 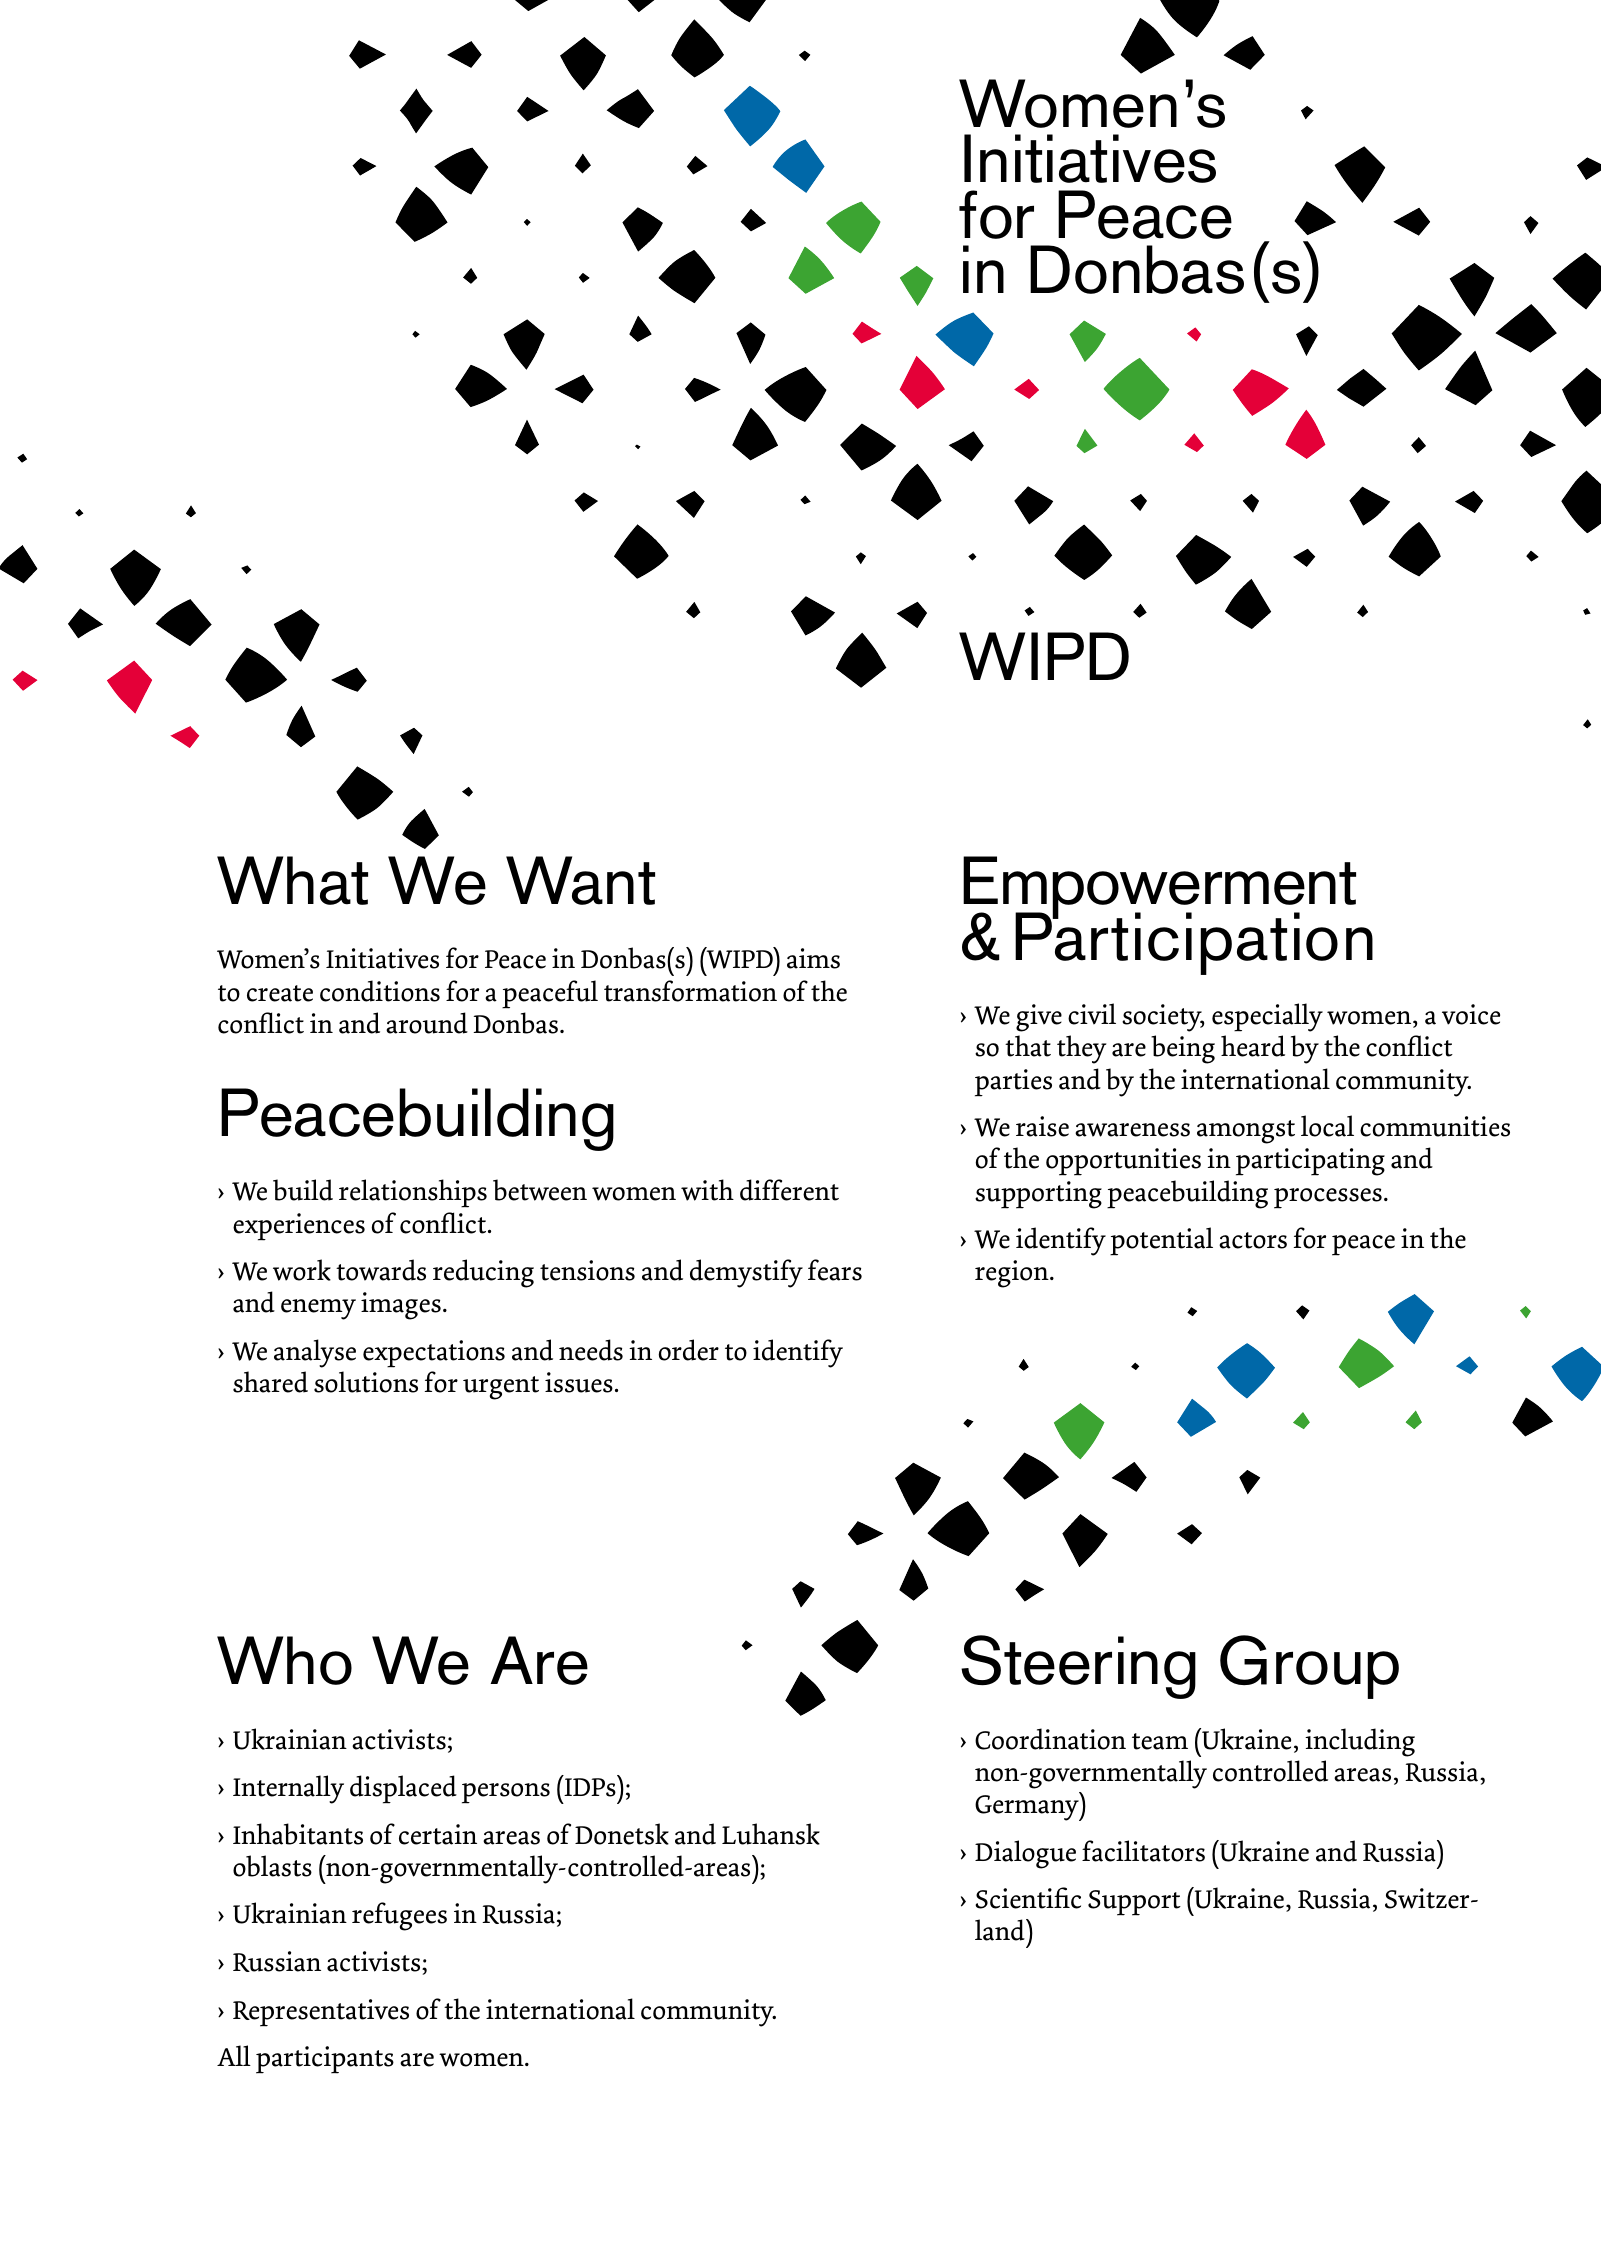 What do you see at coordinates (1078, 1667) in the page?
I see `Steering` at bounding box center [1078, 1667].
